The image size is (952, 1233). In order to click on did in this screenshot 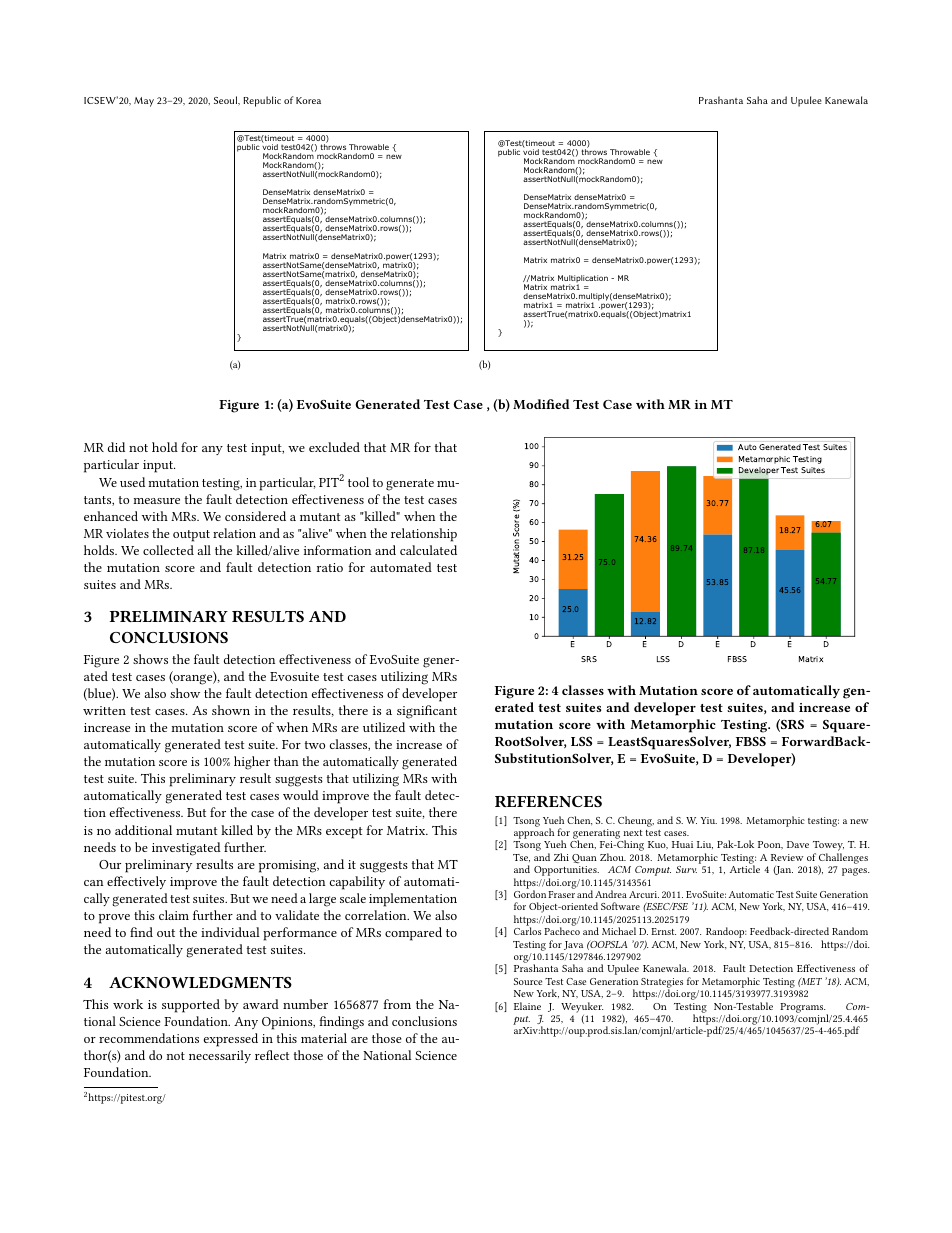, I will do `click(116, 447)`.
